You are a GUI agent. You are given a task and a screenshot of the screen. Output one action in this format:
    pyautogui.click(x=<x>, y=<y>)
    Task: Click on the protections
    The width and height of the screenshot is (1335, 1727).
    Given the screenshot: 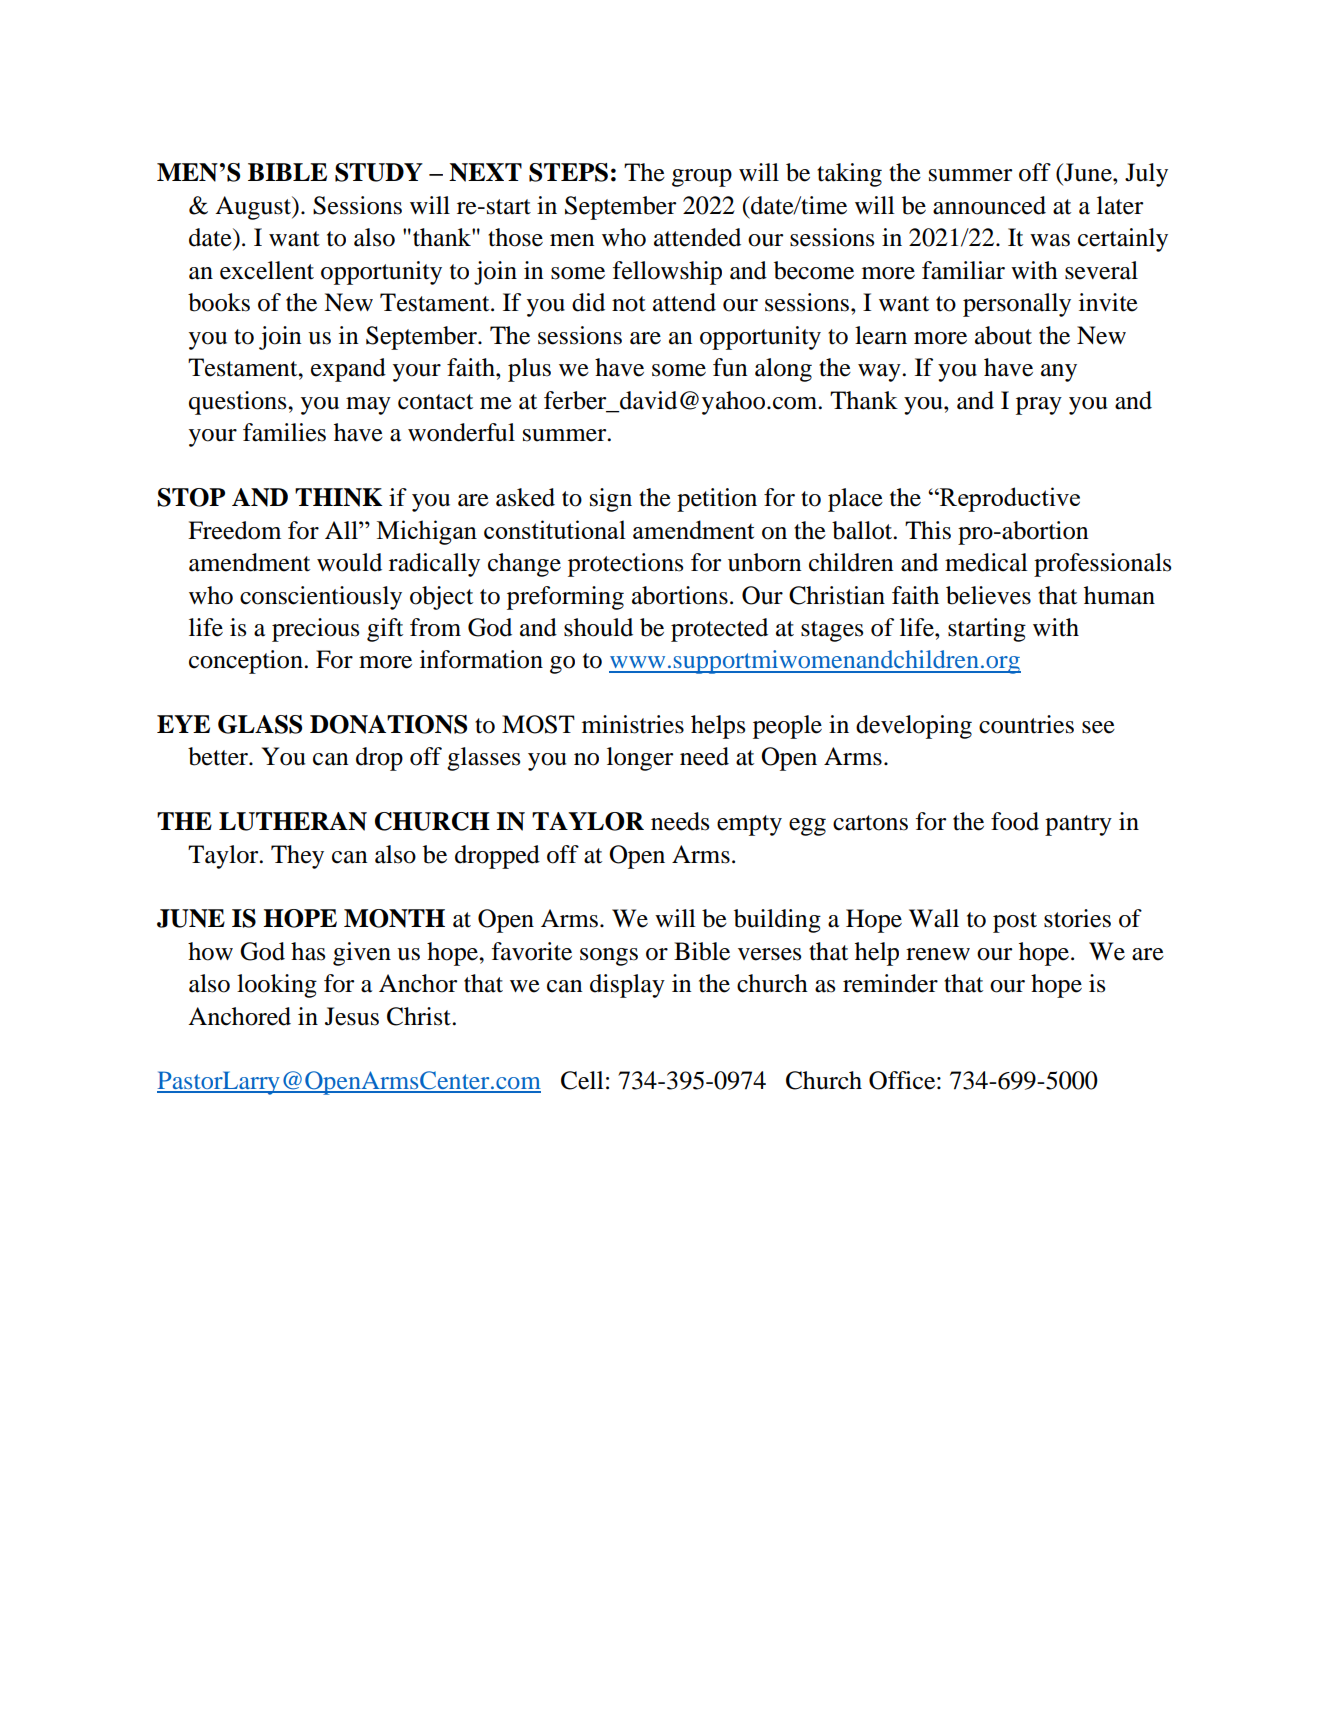 What is the action you would take?
    pyautogui.click(x=625, y=565)
